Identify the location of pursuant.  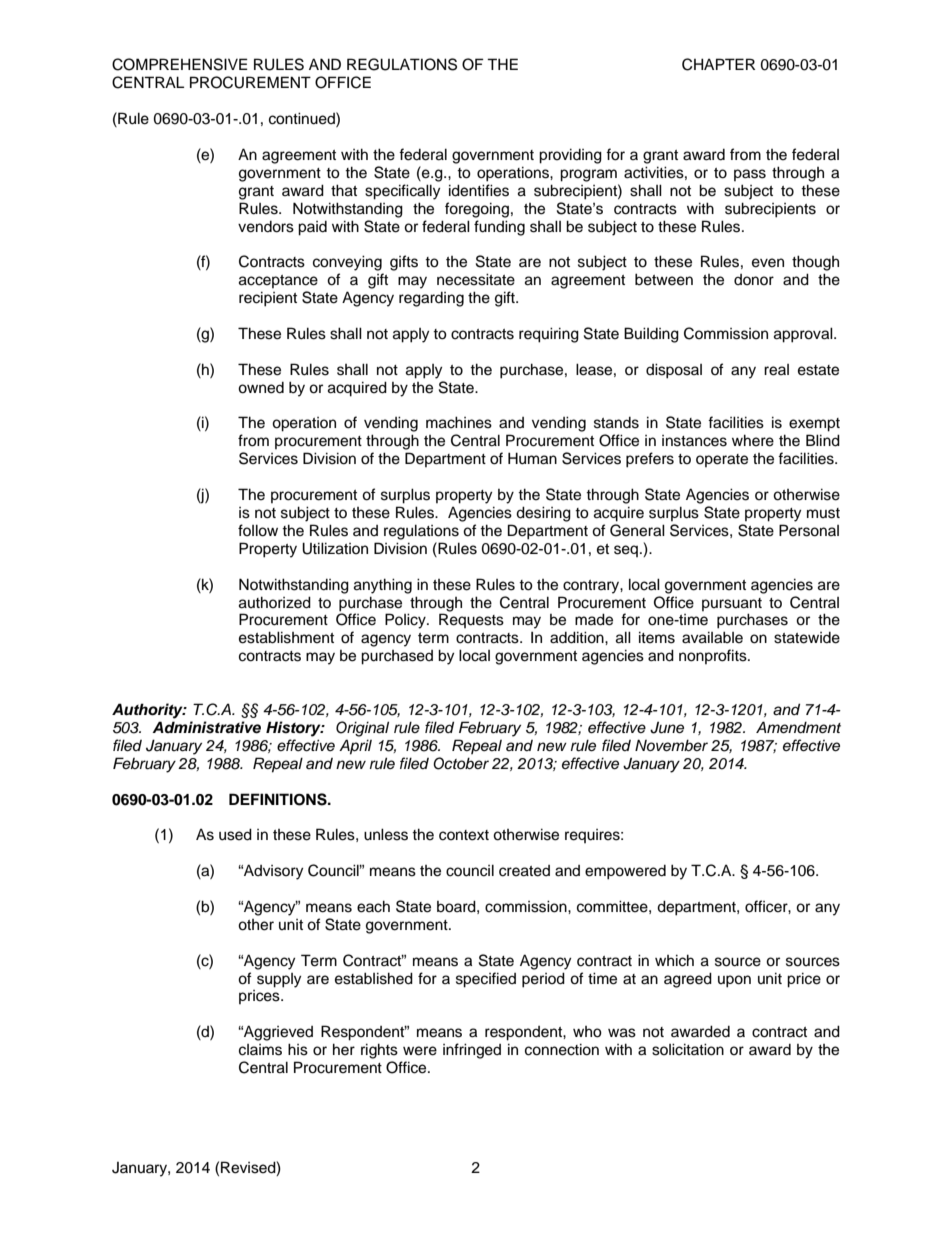
(732, 604).
